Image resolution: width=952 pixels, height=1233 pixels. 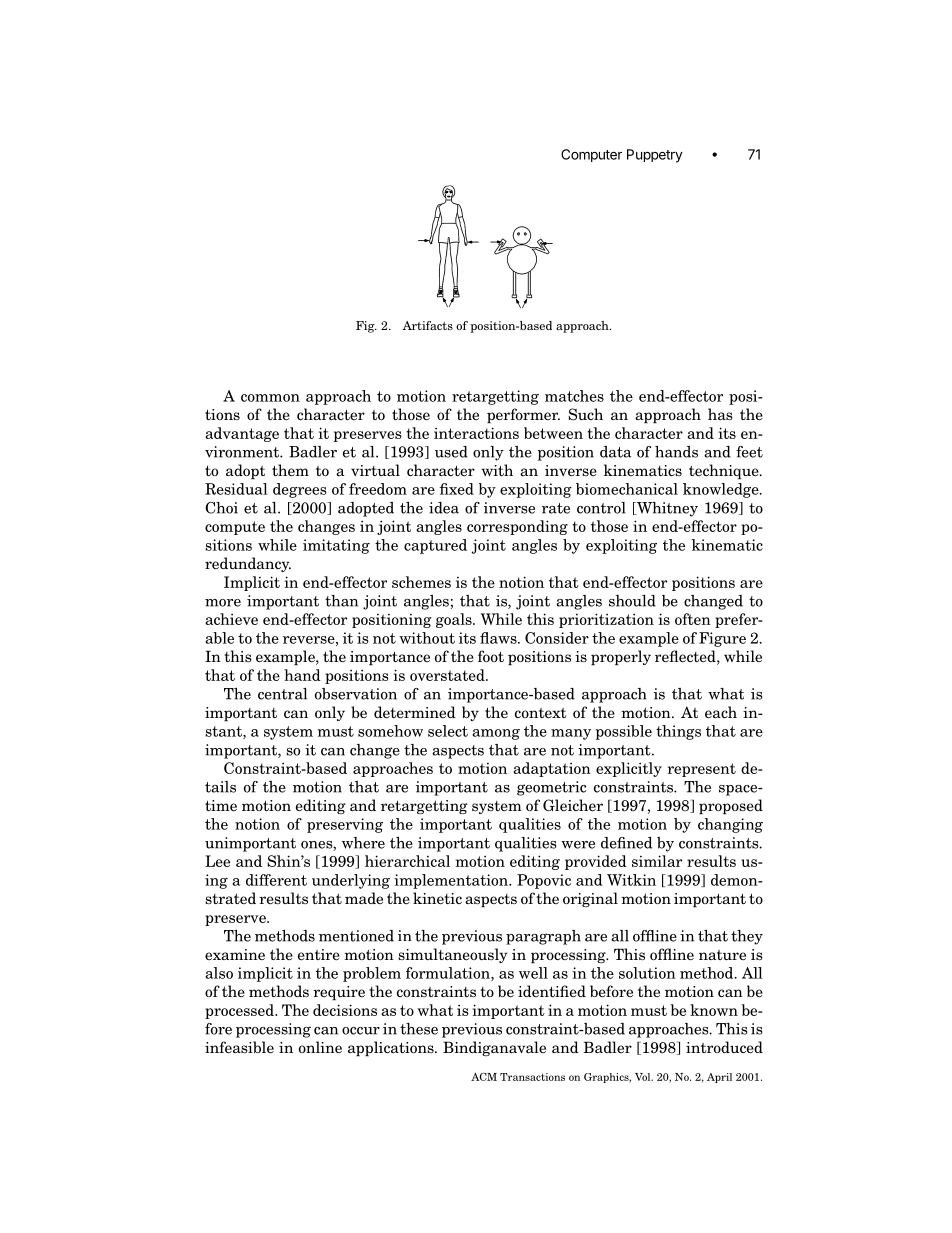 I want to click on has, so click(x=720, y=414).
